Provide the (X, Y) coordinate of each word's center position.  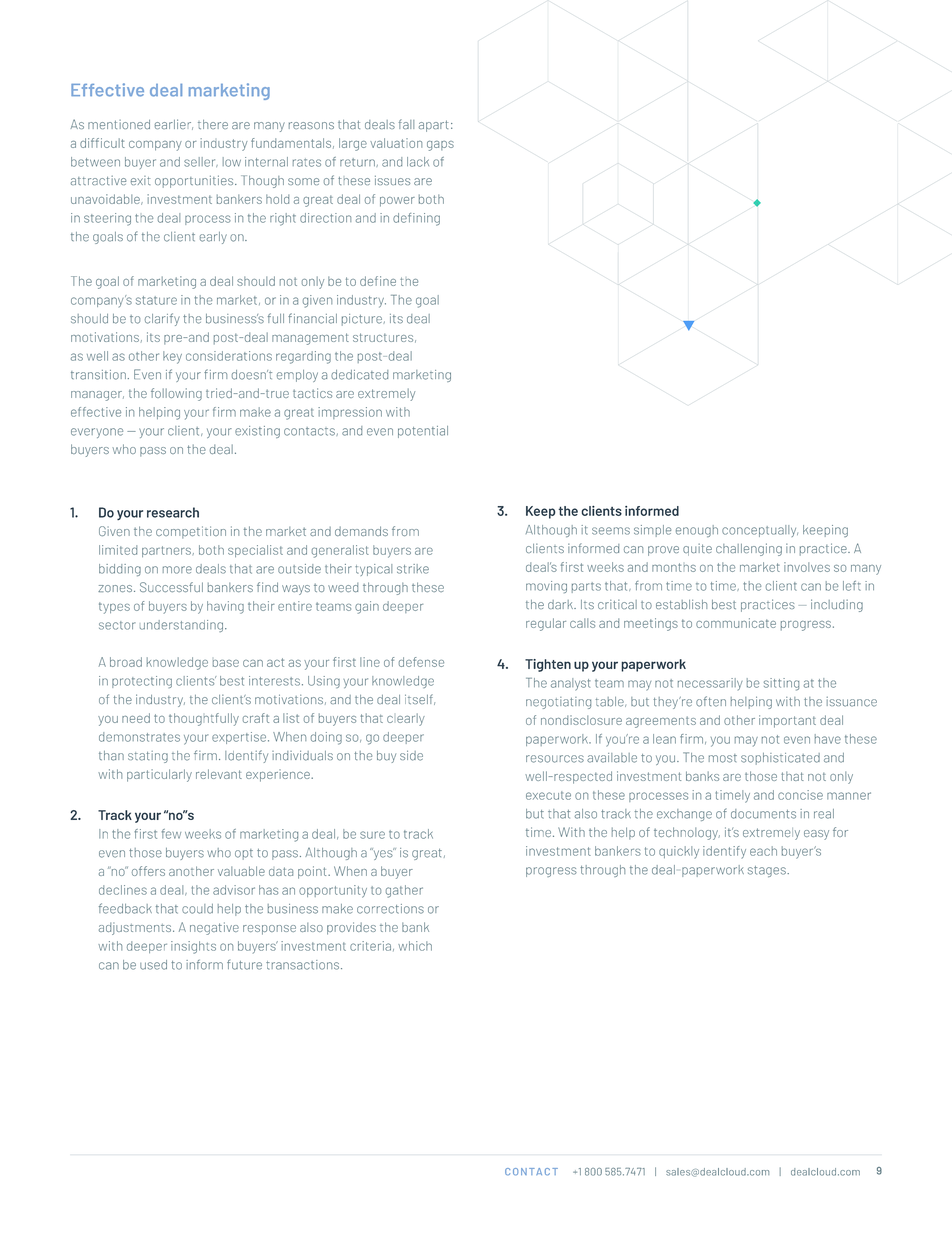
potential (423, 432)
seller (201, 162)
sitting (781, 684)
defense (421, 662)
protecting (142, 682)
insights (193, 947)
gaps (440, 146)
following (176, 394)
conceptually (760, 531)
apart (433, 126)
